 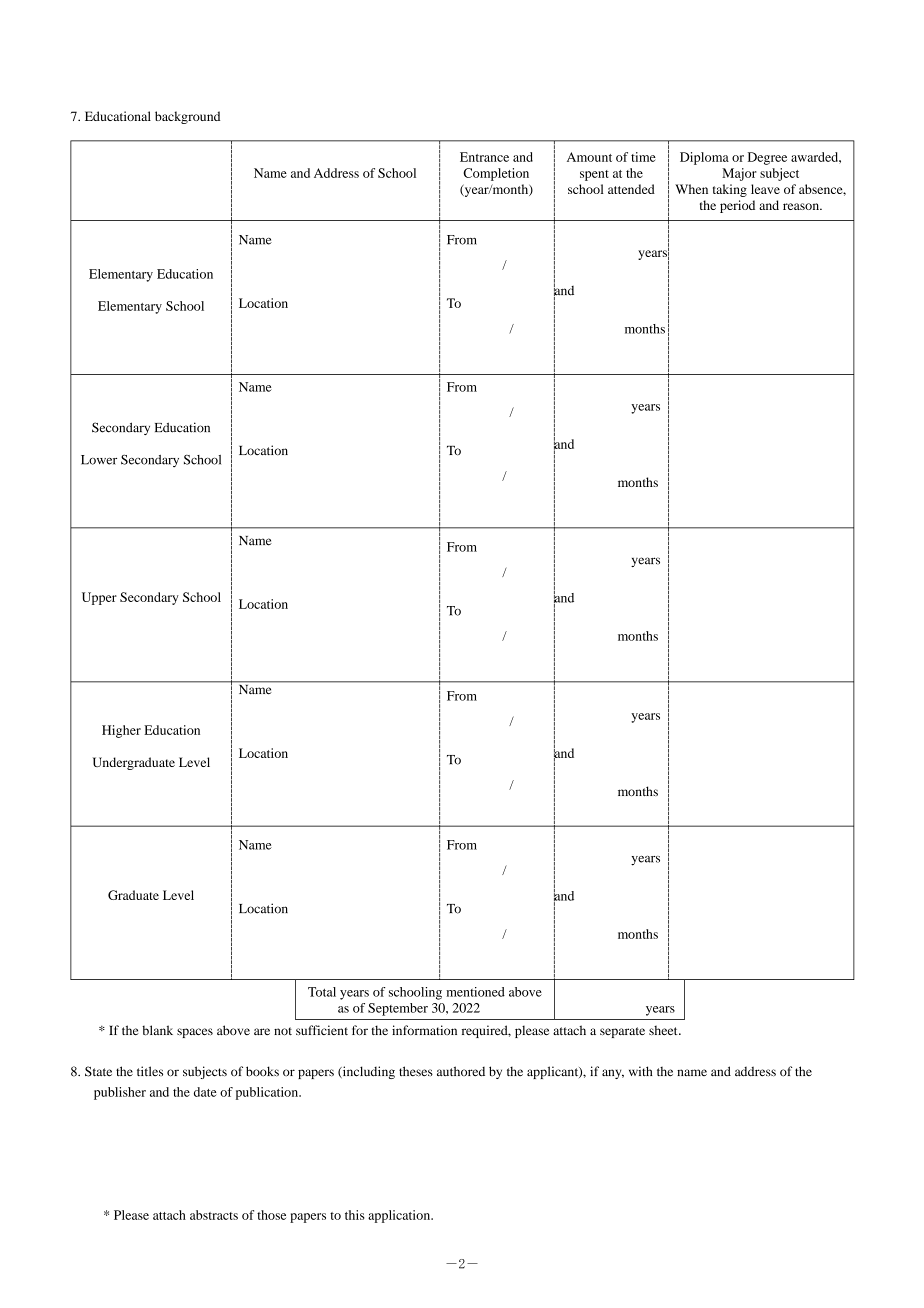 What do you see at coordinates (121, 731) in the page?
I see `Higher` at bounding box center [121, 731].
